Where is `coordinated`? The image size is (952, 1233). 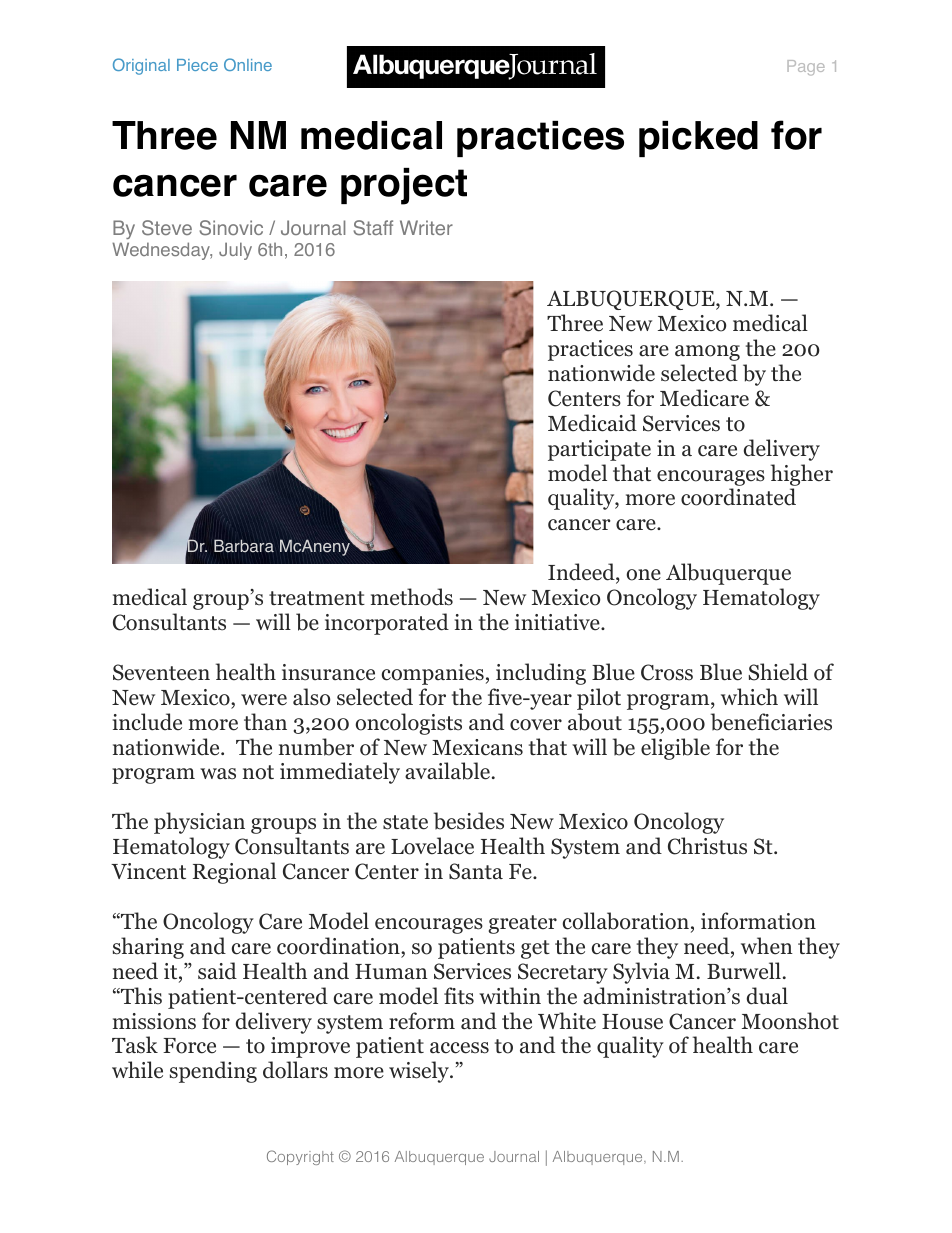
coordinated is located at coordinates (738, 497).
